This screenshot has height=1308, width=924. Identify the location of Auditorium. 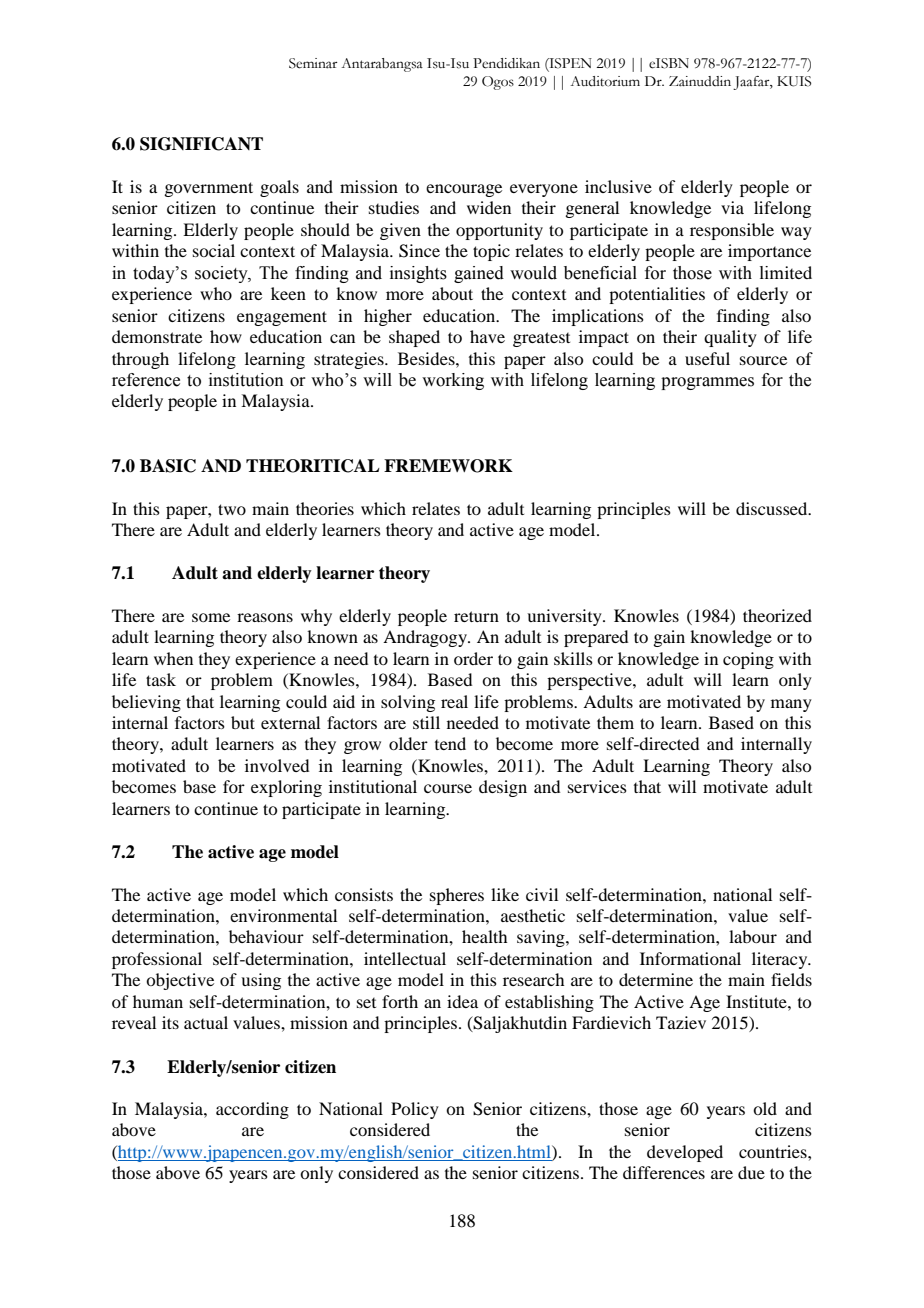
(605, 81).
